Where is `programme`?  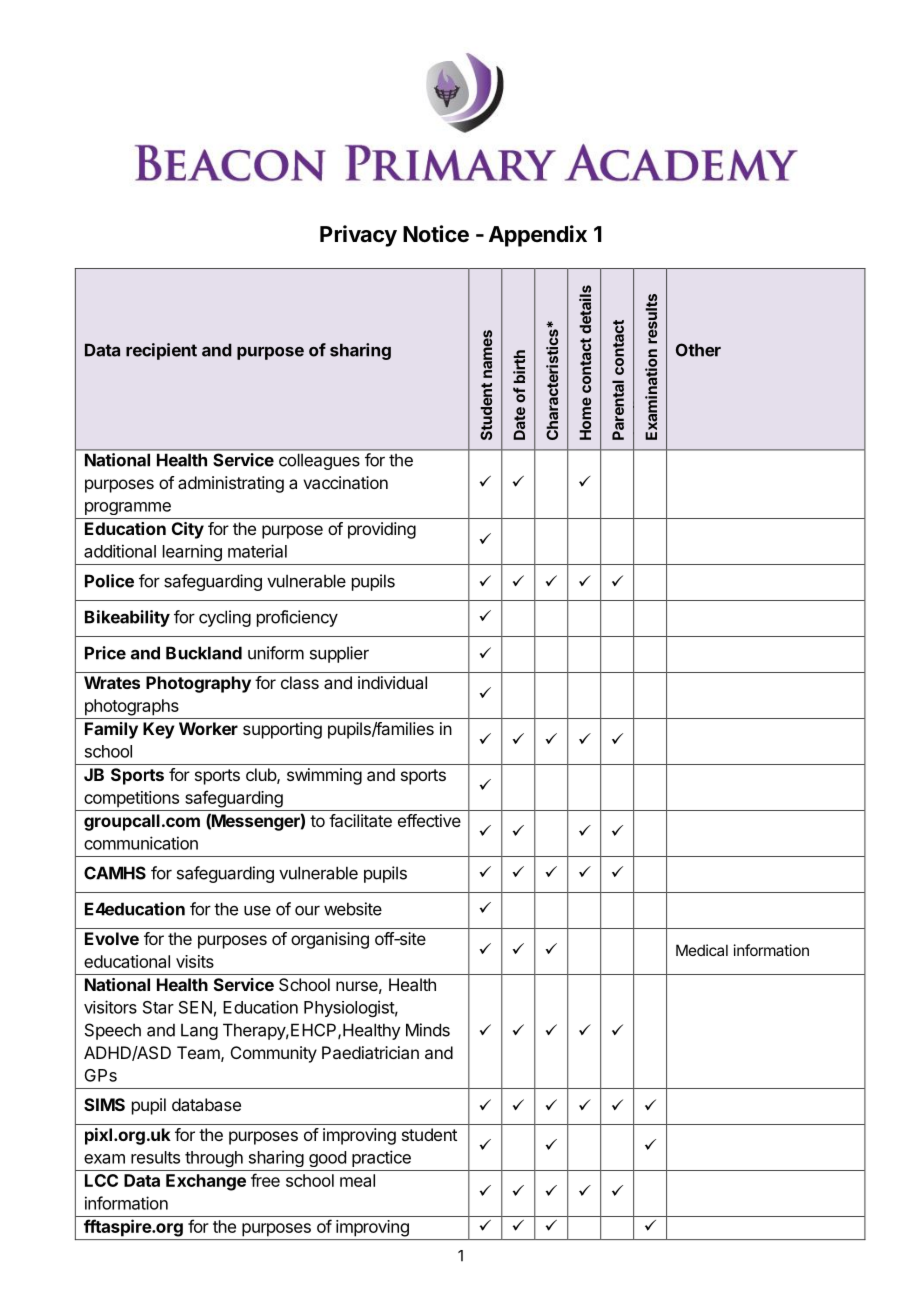 programme is located at coordinates (128, 508).
